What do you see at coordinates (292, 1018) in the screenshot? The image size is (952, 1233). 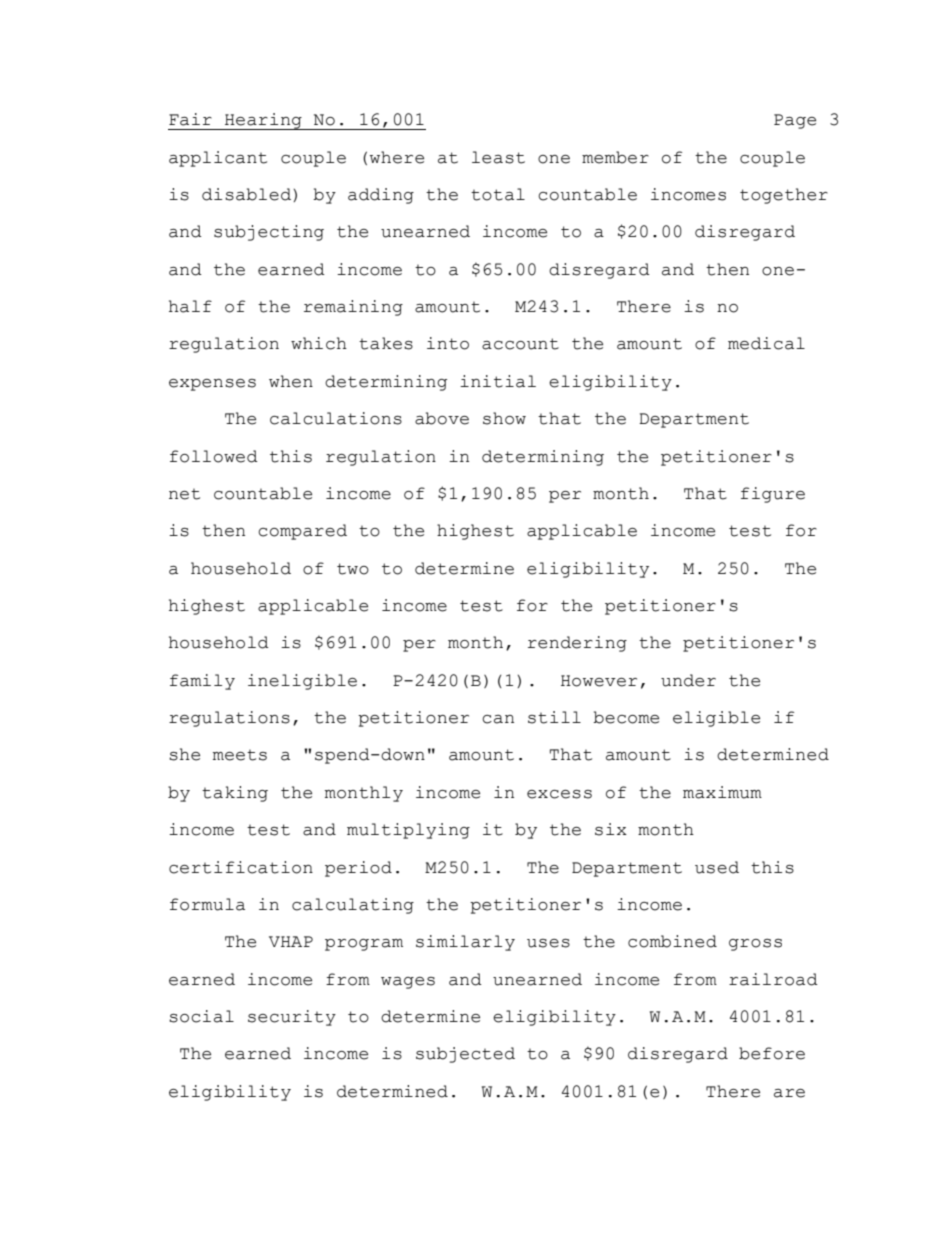 I see `security` at bounding box center [292, 1018].
